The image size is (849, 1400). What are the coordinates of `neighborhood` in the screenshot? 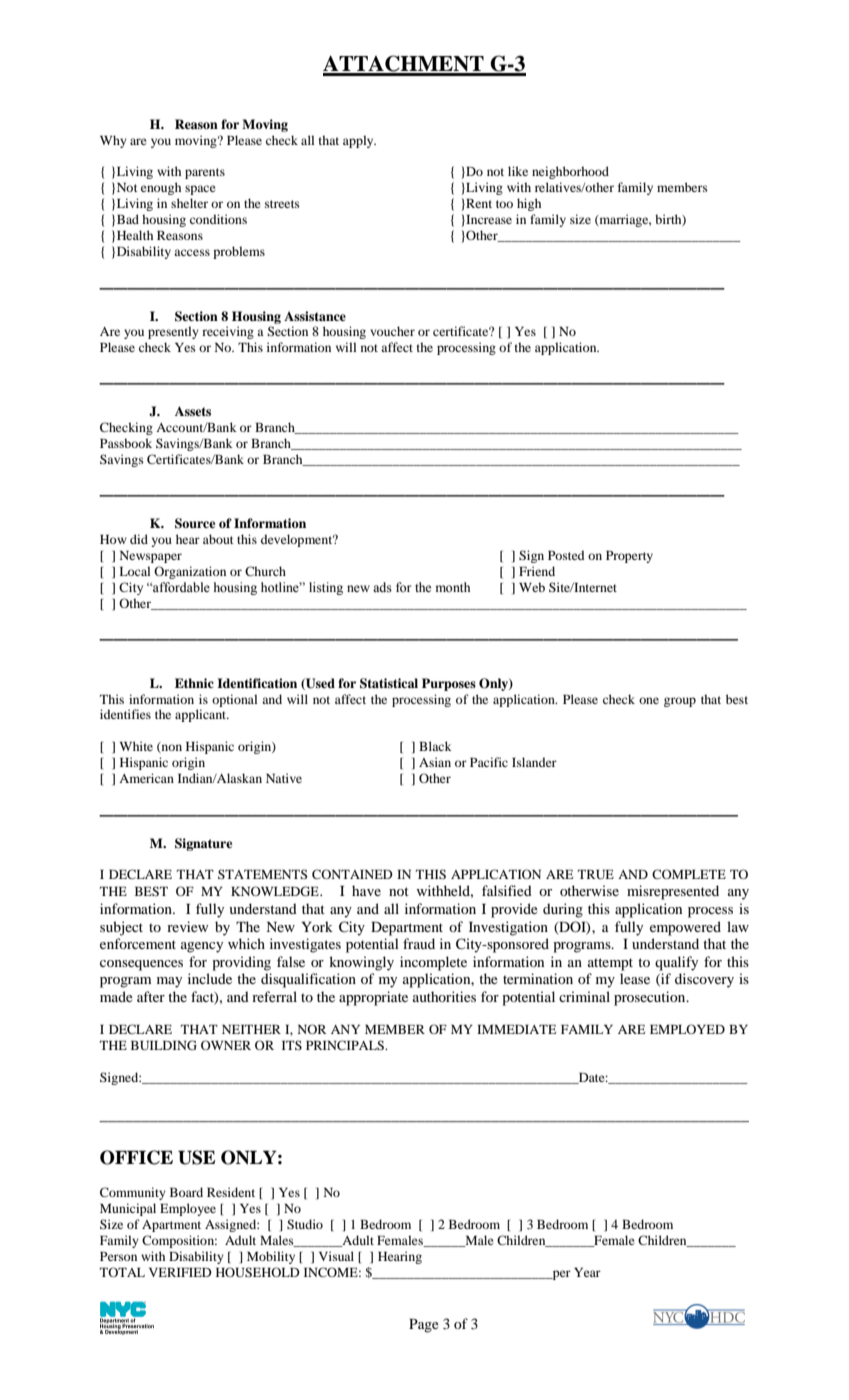 It's located at (570, 172).
